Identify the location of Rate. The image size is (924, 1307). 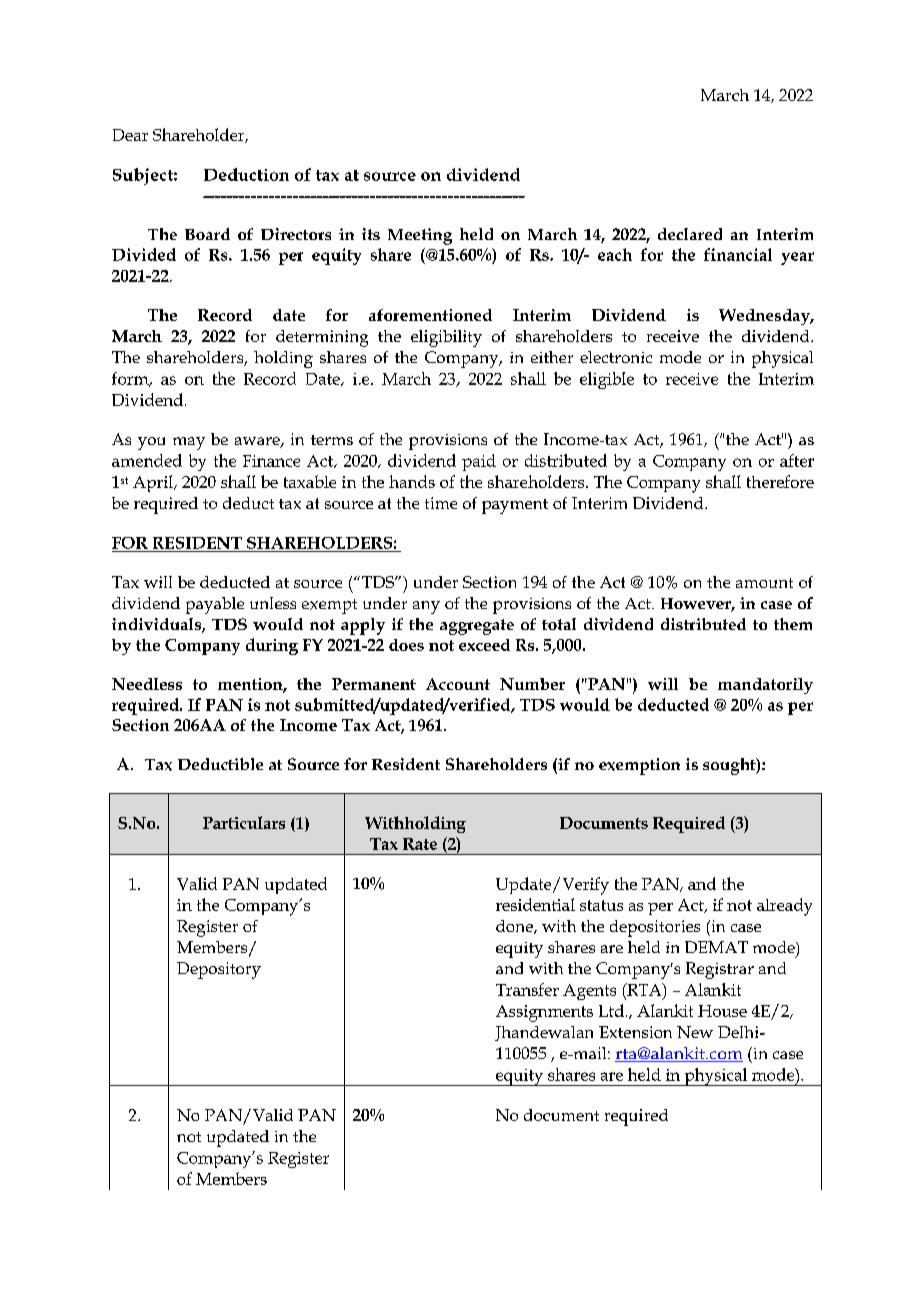
(420, 844).
